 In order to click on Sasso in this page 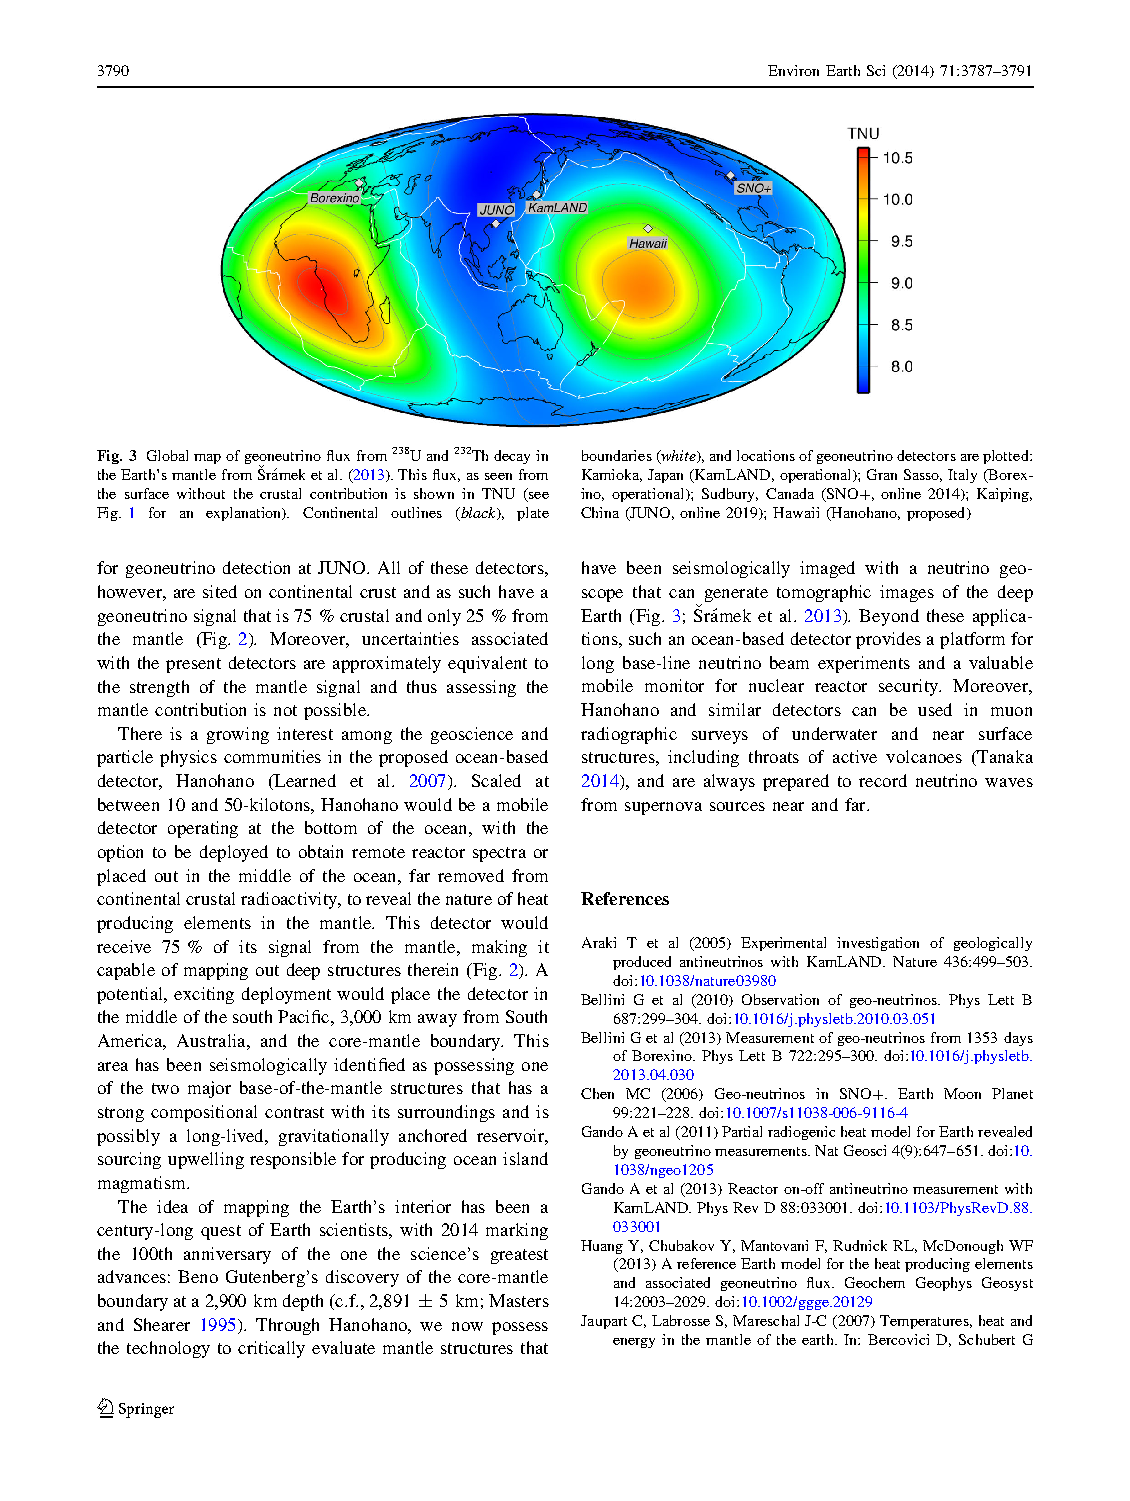, I will do `click(923, 475)`.
